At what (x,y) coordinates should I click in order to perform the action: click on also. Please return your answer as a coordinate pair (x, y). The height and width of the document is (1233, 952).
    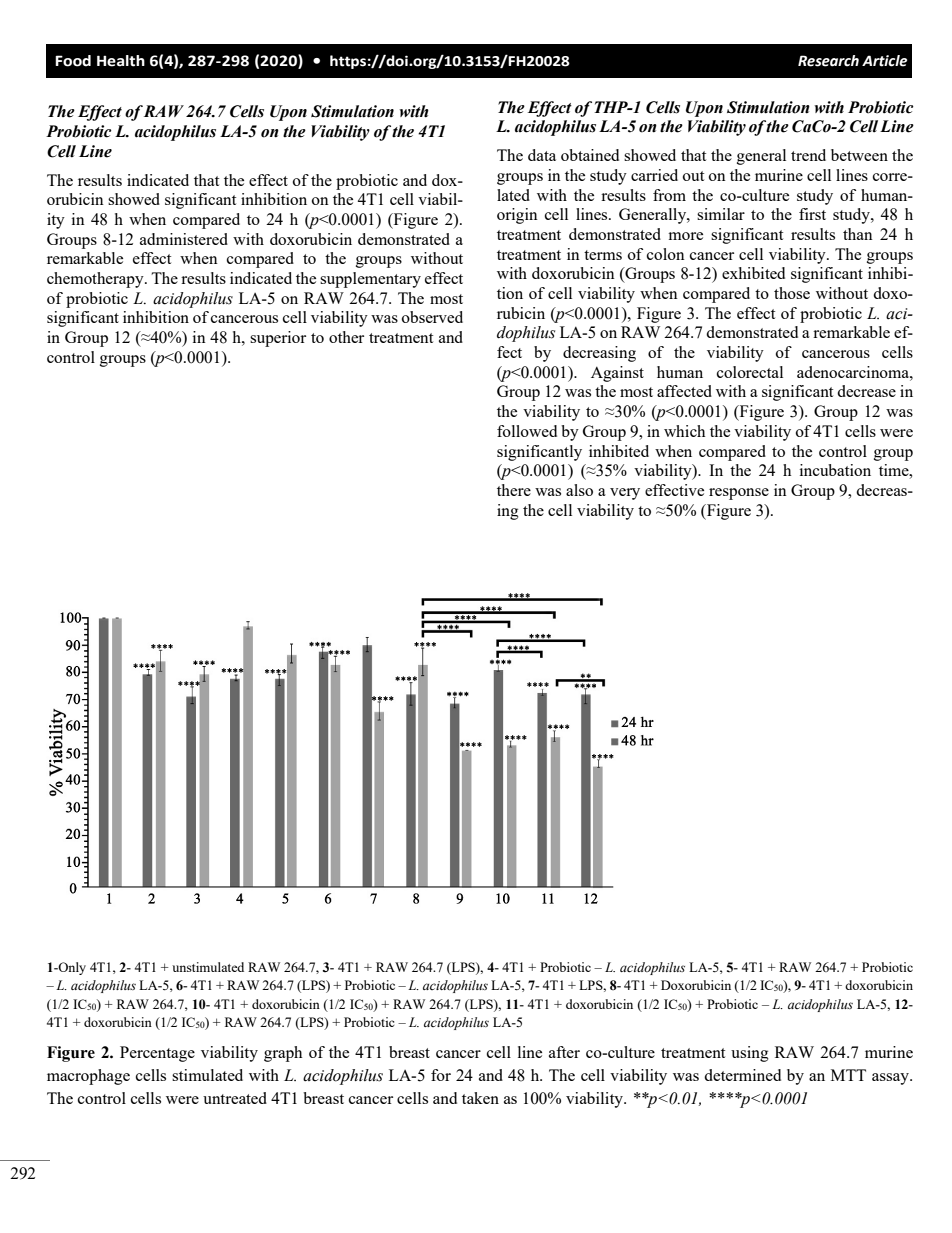
    Looking at the image, I should click on (579, 490).
